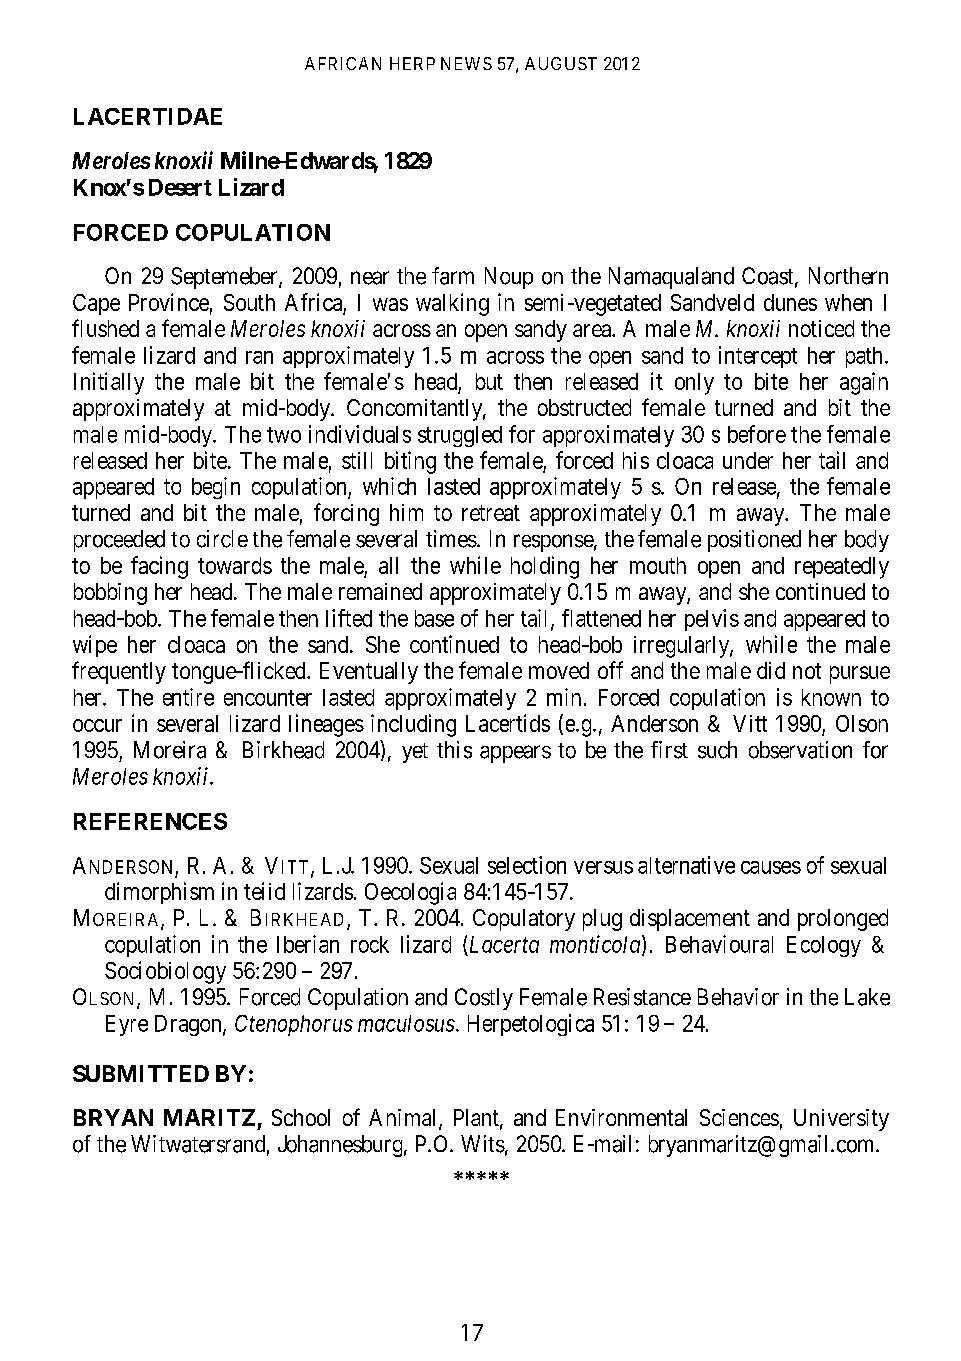 Image resolution: width=961 pixels, height=1361 pixels. Describe the element at coordinates (527, 865) in the screenshot. I see `selection` at that location.
